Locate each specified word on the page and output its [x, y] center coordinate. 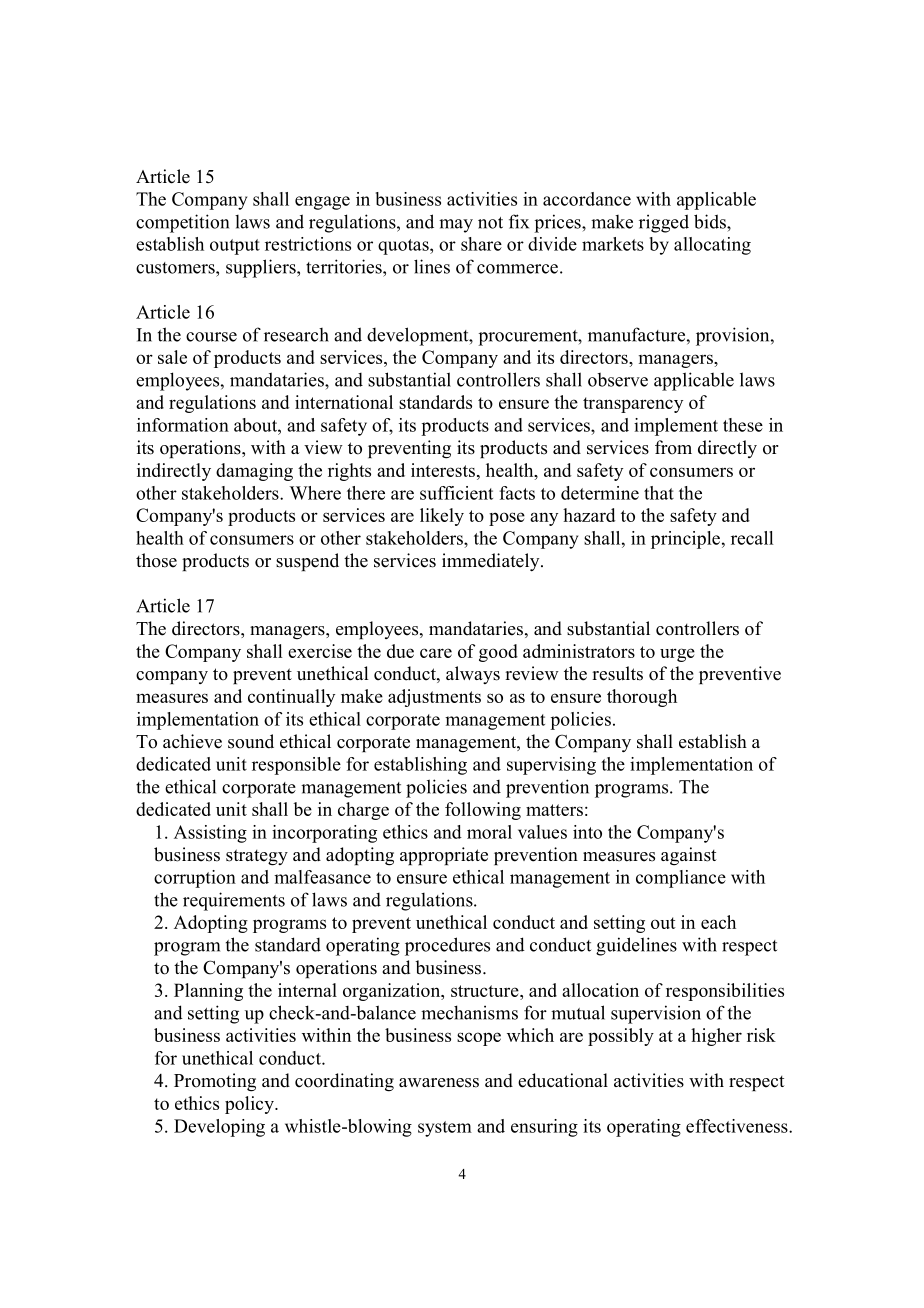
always [473, 675]
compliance [681, 879]
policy [250, 1105]
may [456, 226]
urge [677, 655]
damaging [254, 472]
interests [444, 470]
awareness [439, 1083]
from [673, 447]
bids [711, 221]
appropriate [444, 856]
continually [291, 698]
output [235, 247]
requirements [234, 901]
